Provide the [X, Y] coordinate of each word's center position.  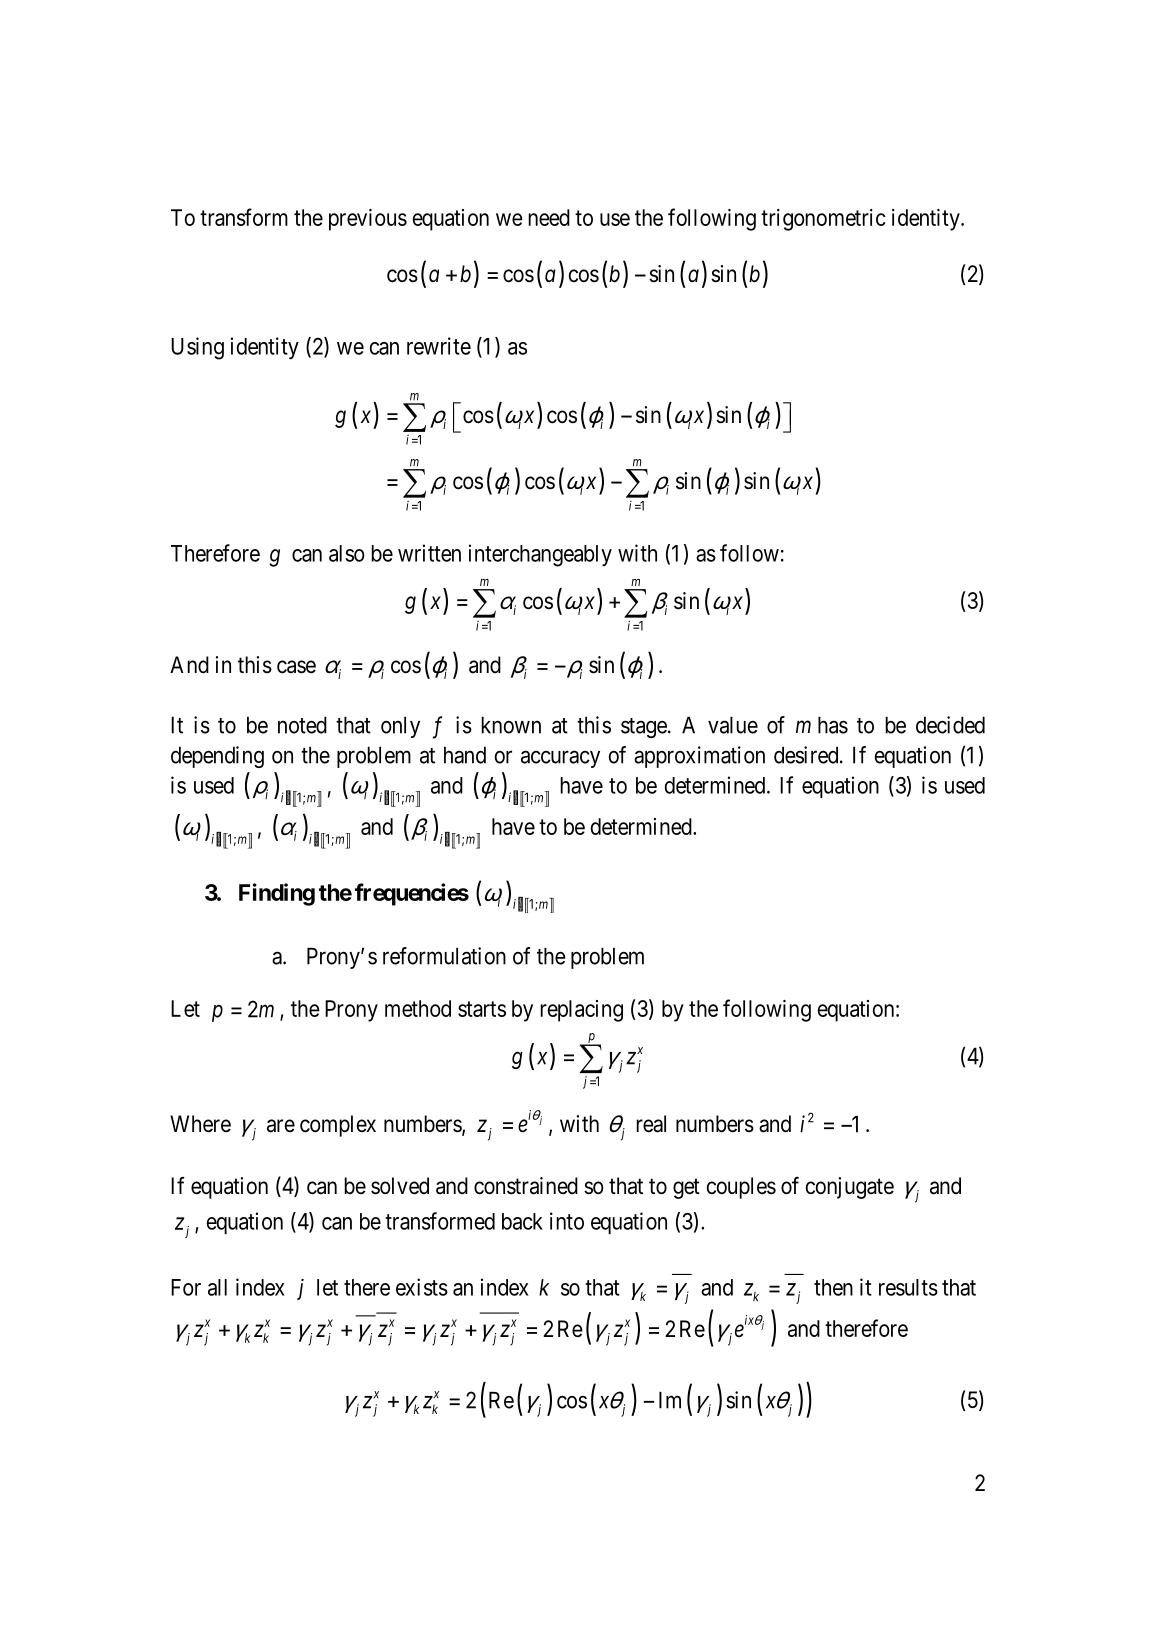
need [549, 217]
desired [807, 755]
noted [302, 725]
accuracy [560, 759]
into [567, 1221]
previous [368, 220]
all [217, 1287]
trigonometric [823, 220]
